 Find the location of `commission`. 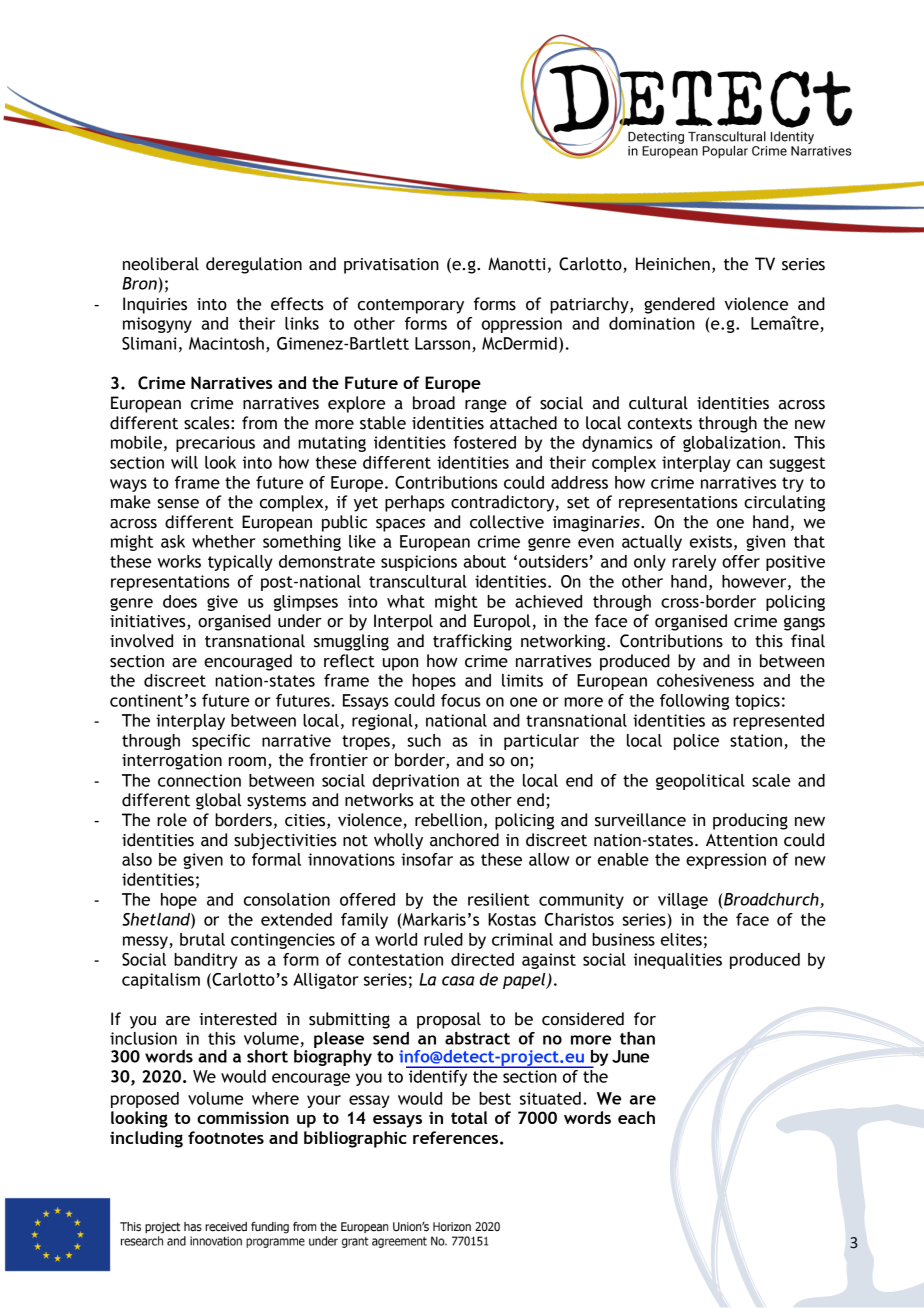

commission is located at coordinates (243, 1117).
